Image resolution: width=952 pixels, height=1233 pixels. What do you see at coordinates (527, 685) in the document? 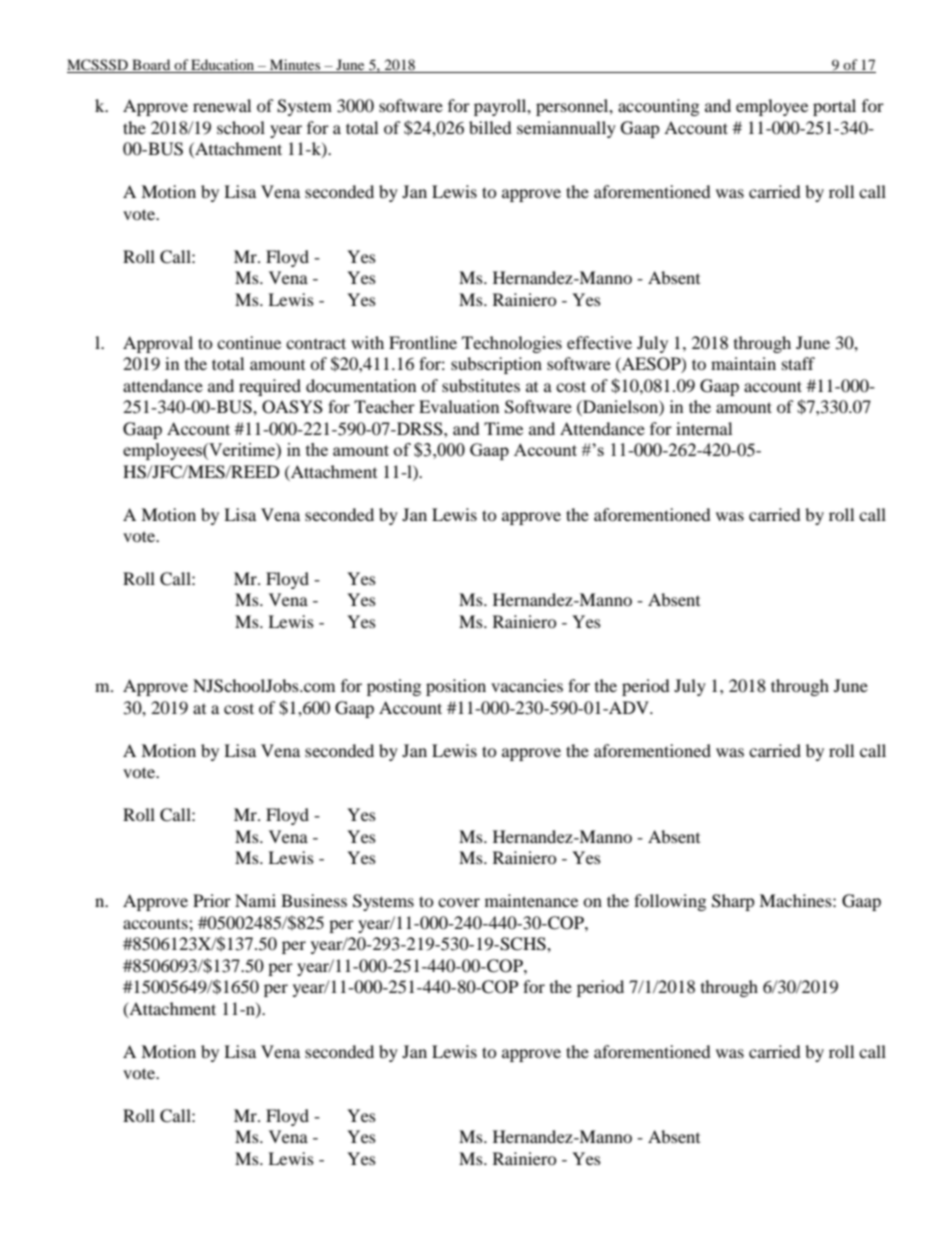
I see `vacancies` at bounding box center [527, 685].
